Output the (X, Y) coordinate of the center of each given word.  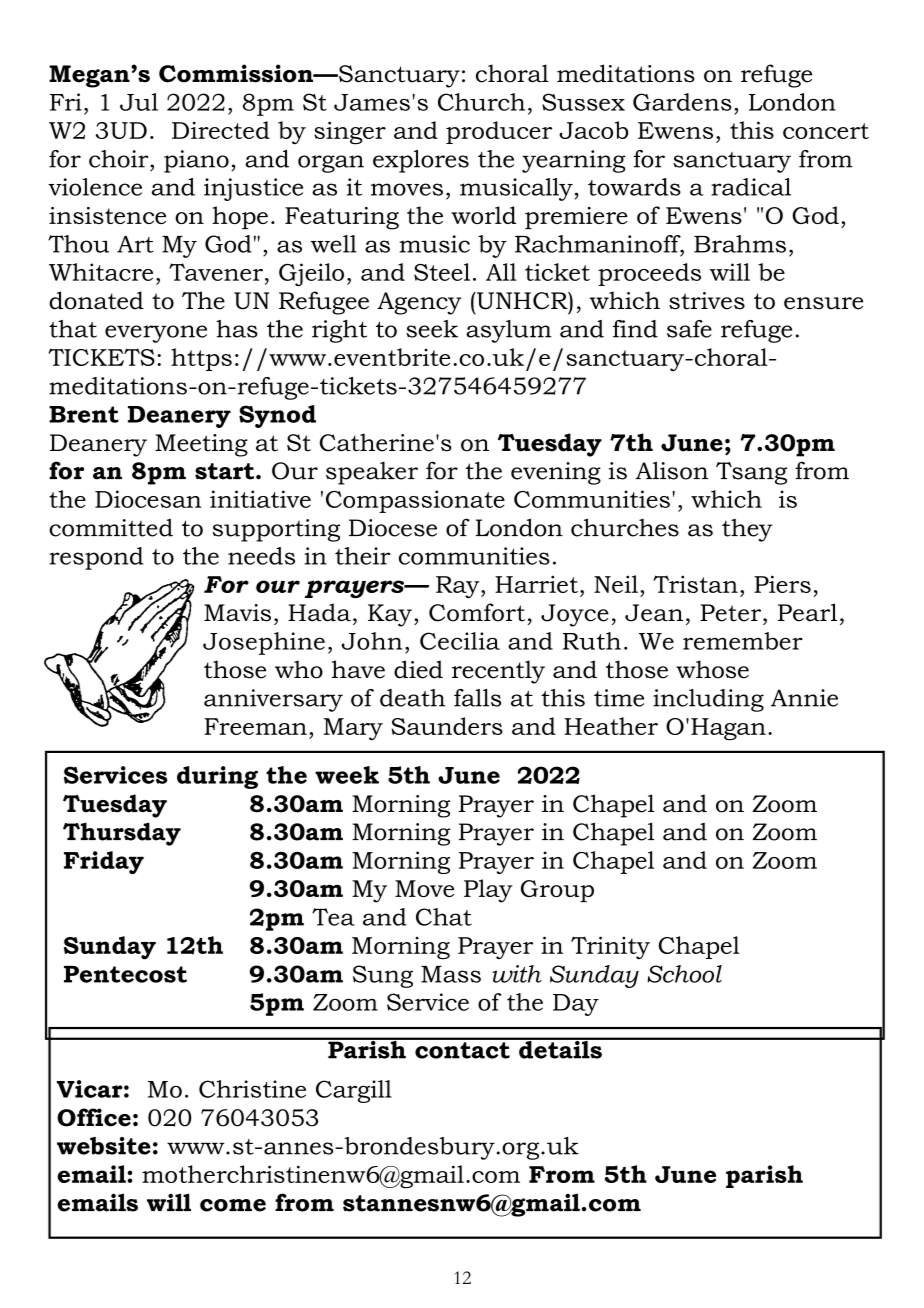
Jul (139, 102)
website (104, 1146)
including (708, 700)
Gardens (682, 102)
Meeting (201, 445)
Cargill (354, 1091)
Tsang (751, 473)
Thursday (122, 834)
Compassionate (415, 501)
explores (421, 161)
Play (488, 891)
